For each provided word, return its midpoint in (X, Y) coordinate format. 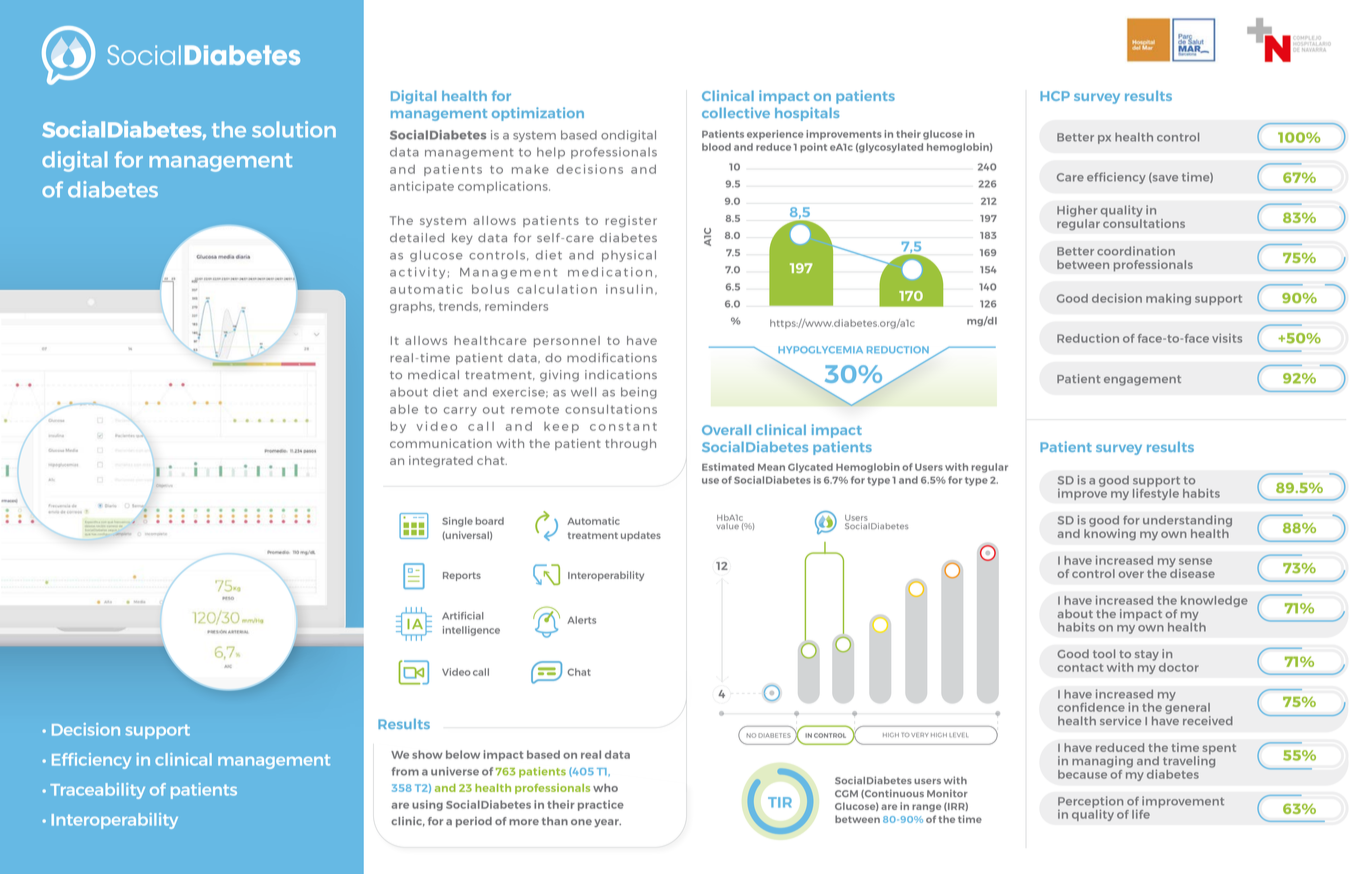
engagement (1142, 380)
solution (294, 129)
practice (601, 805)
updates (641, 536)
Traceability (97, 791)
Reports (462, 576)
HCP (1055, 96)
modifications (612, 357)
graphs (412, 307)
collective (736, 112)
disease (1192, 572)
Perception (1090, 803)
